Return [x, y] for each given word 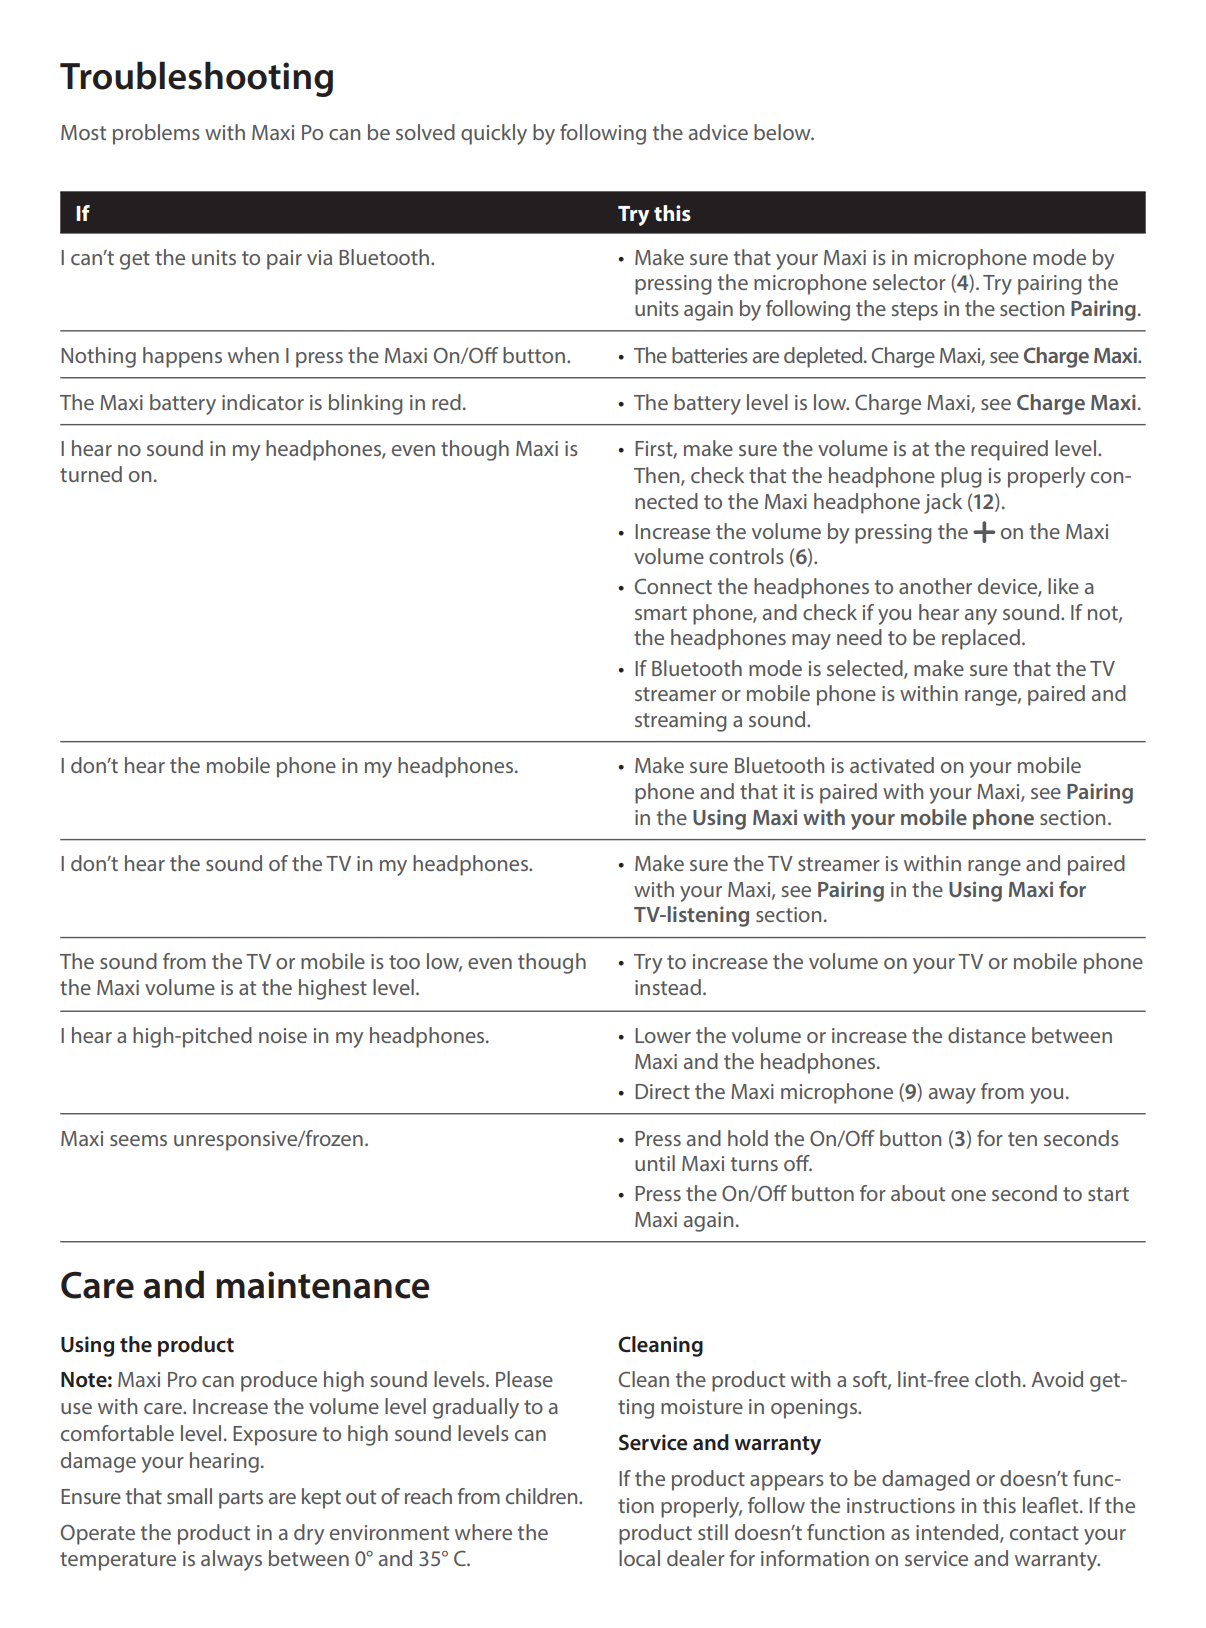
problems [156, 134]
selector [909, 282]
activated [892, 765]
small [189, 1496]
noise [283, 1035]
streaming [681, 722]
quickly [494, 134]
